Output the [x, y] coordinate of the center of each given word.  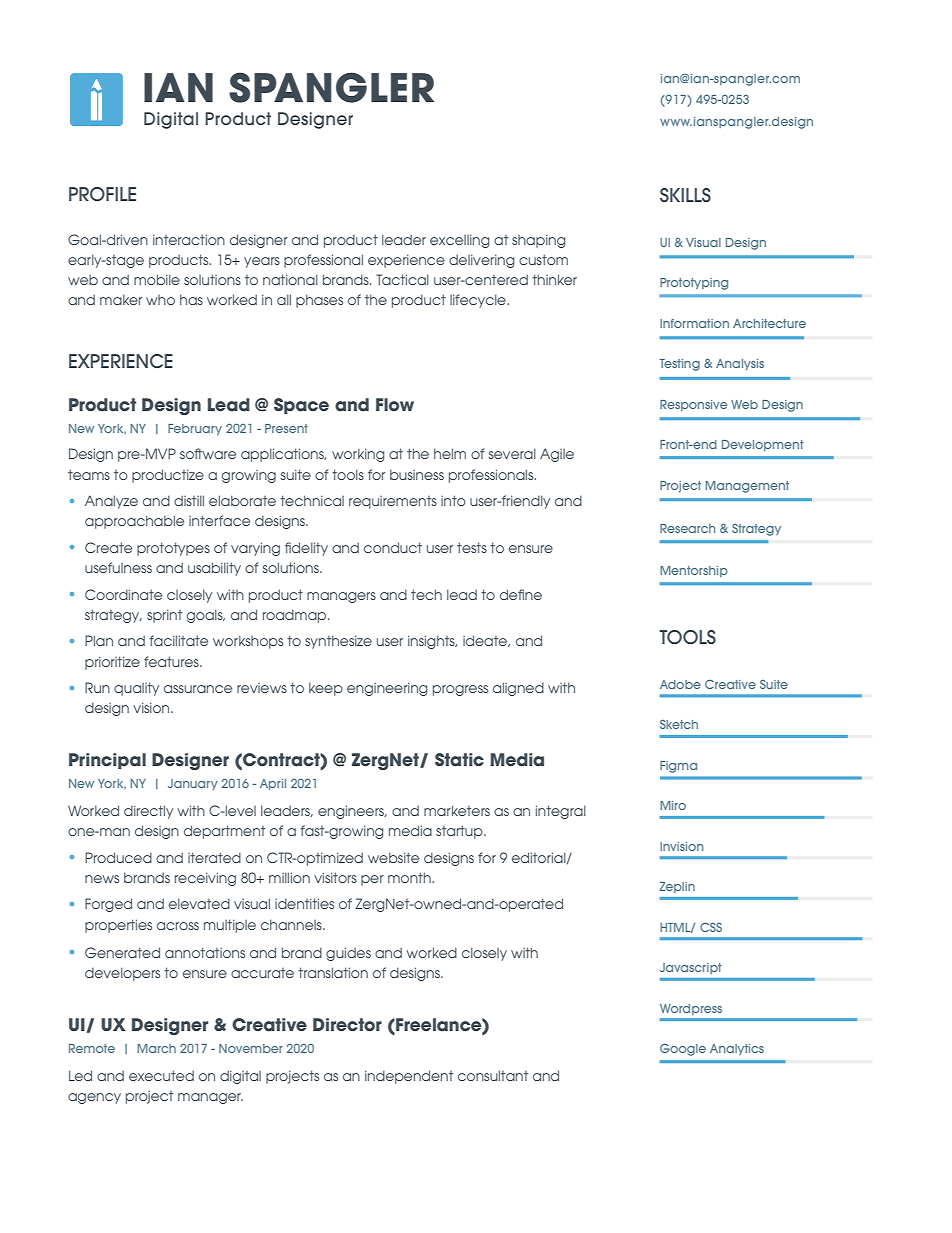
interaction [189, 239]
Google [683, 1050]
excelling [459, 241]
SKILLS [685, 195]
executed [161, 1075]
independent [409, 1077]
